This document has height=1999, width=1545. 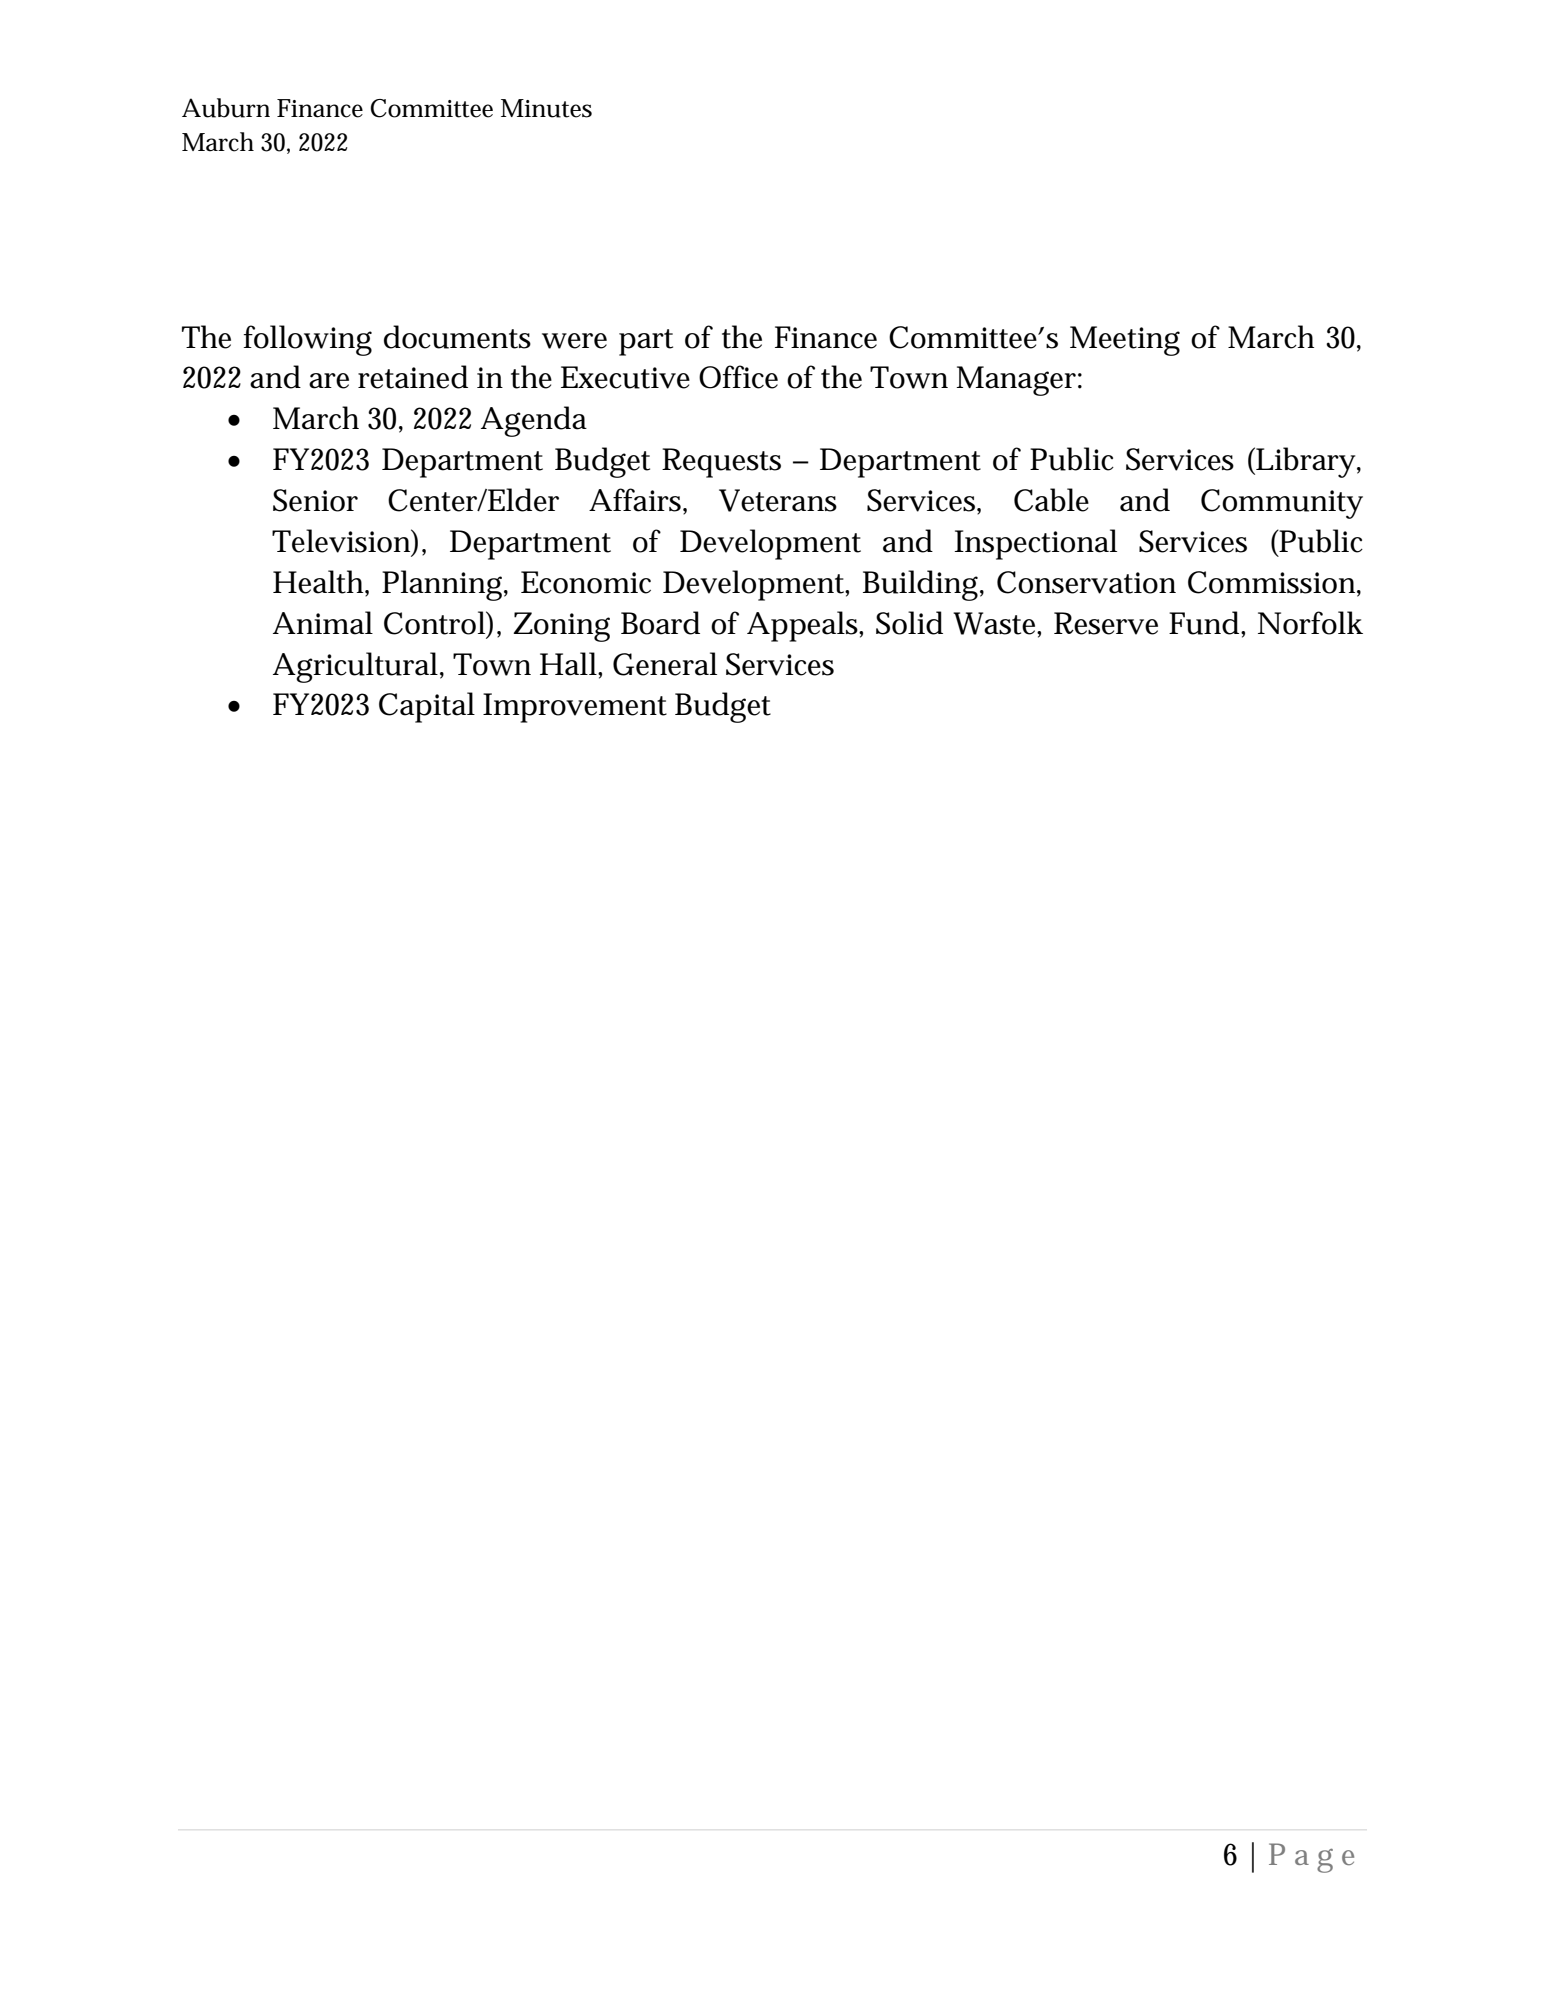 I want to click on following, so click(x=308, y=340).
